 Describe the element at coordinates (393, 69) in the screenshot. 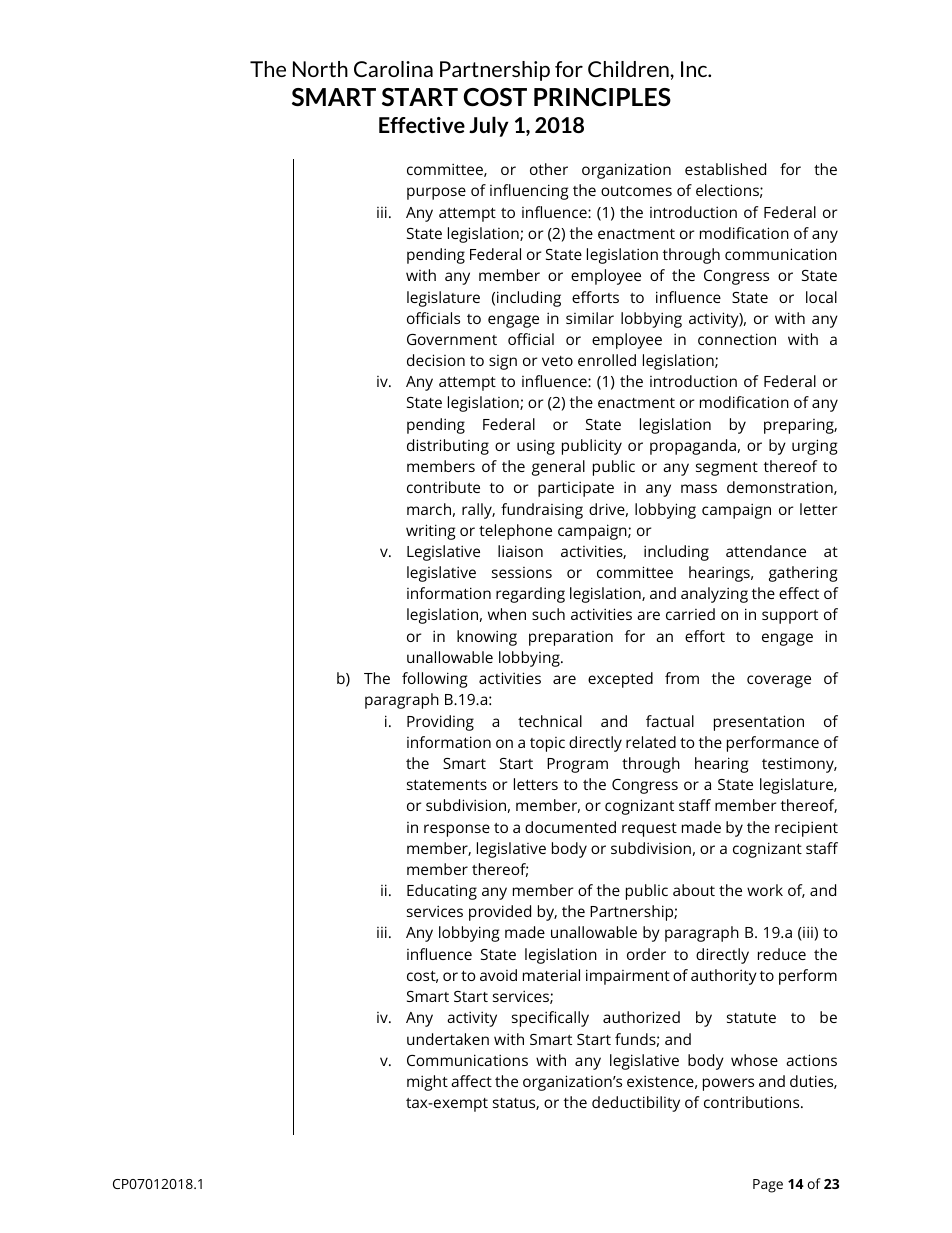

I see `Carolina` at that location.
